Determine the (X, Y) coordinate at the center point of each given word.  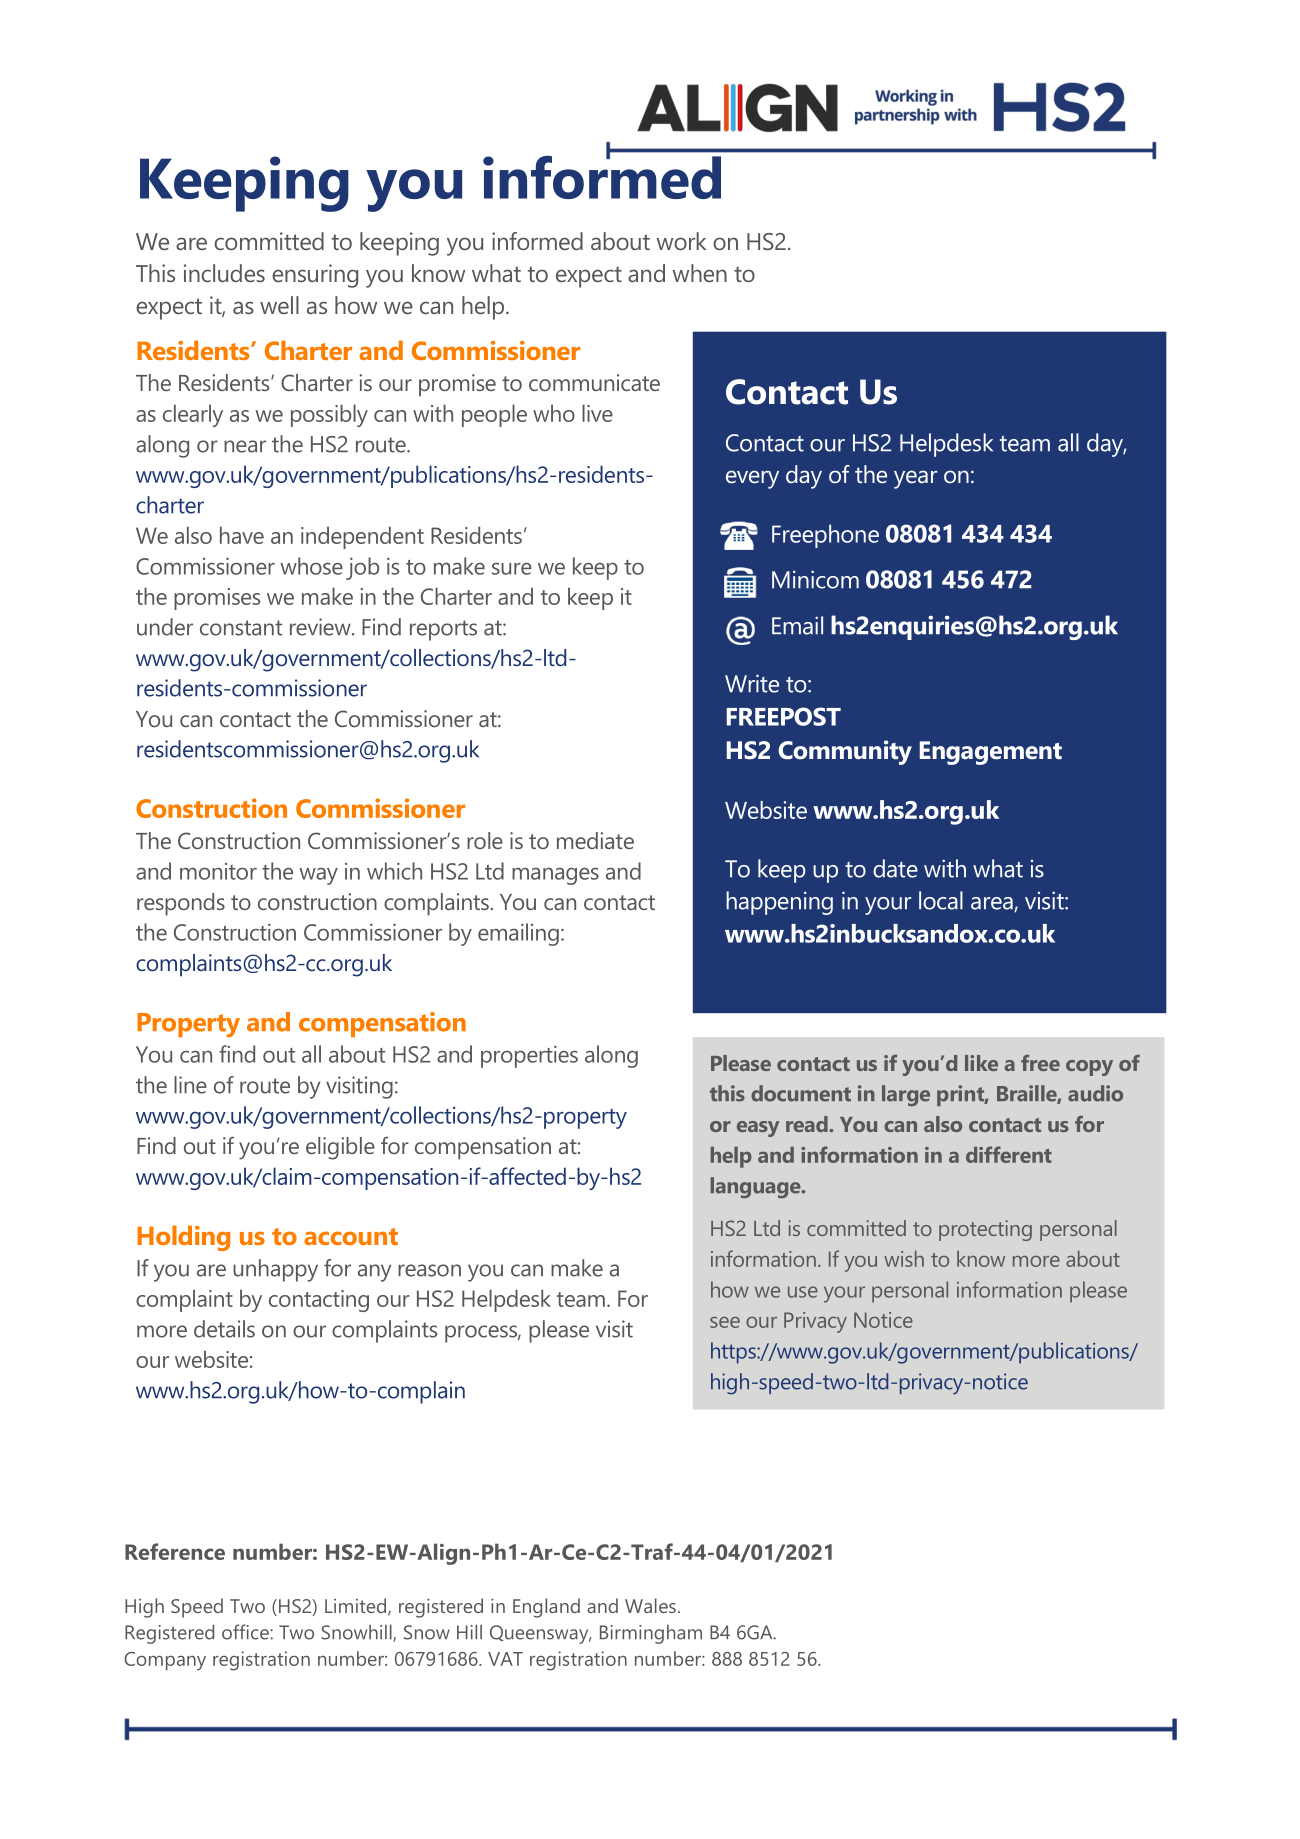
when (699, 273)
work (681, 241)
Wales (650, 1605)
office (246, 1632)
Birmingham (651, 1634)
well (279, 305)
